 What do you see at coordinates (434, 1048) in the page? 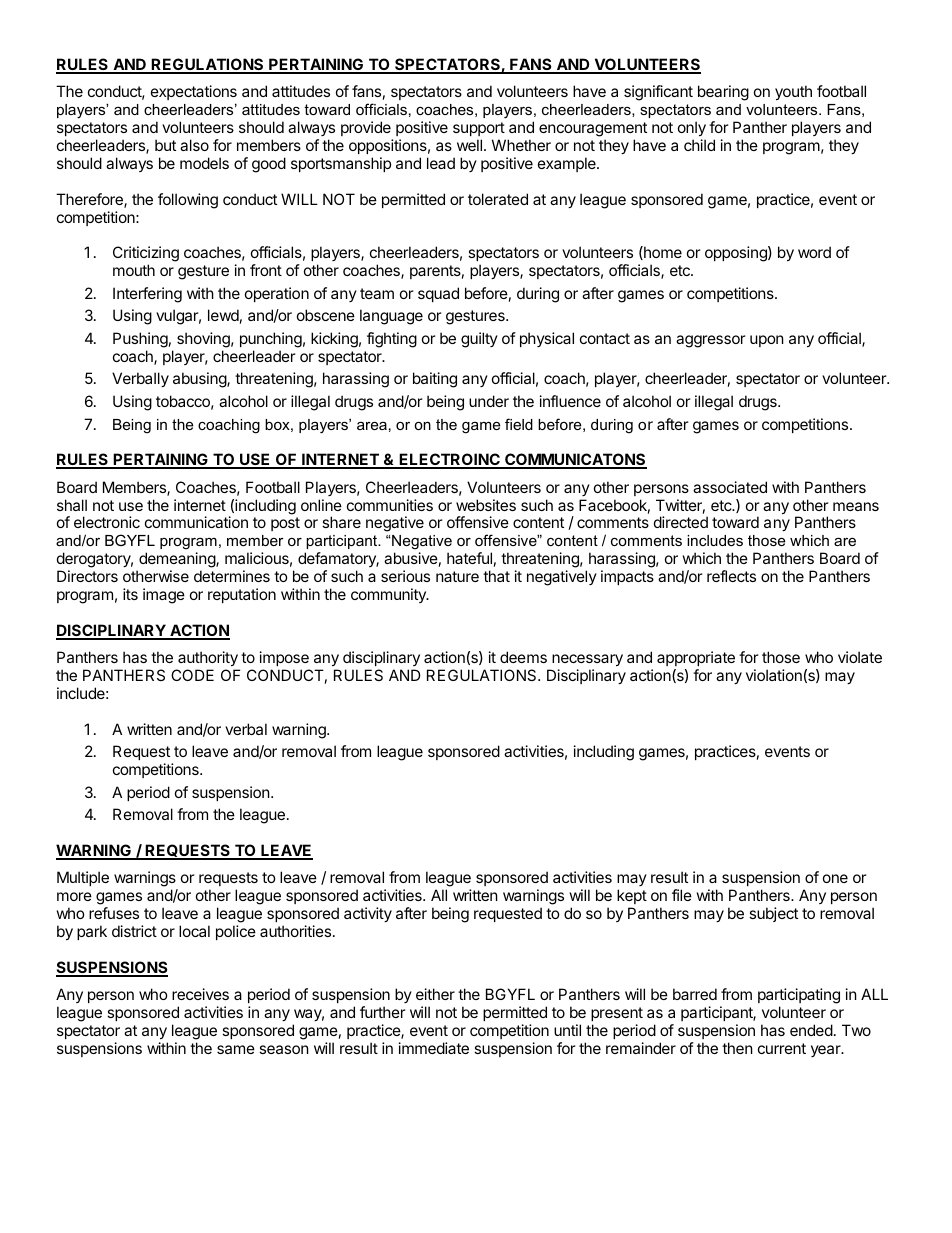
I see `immediate` at bounding box center [434, 1048].
